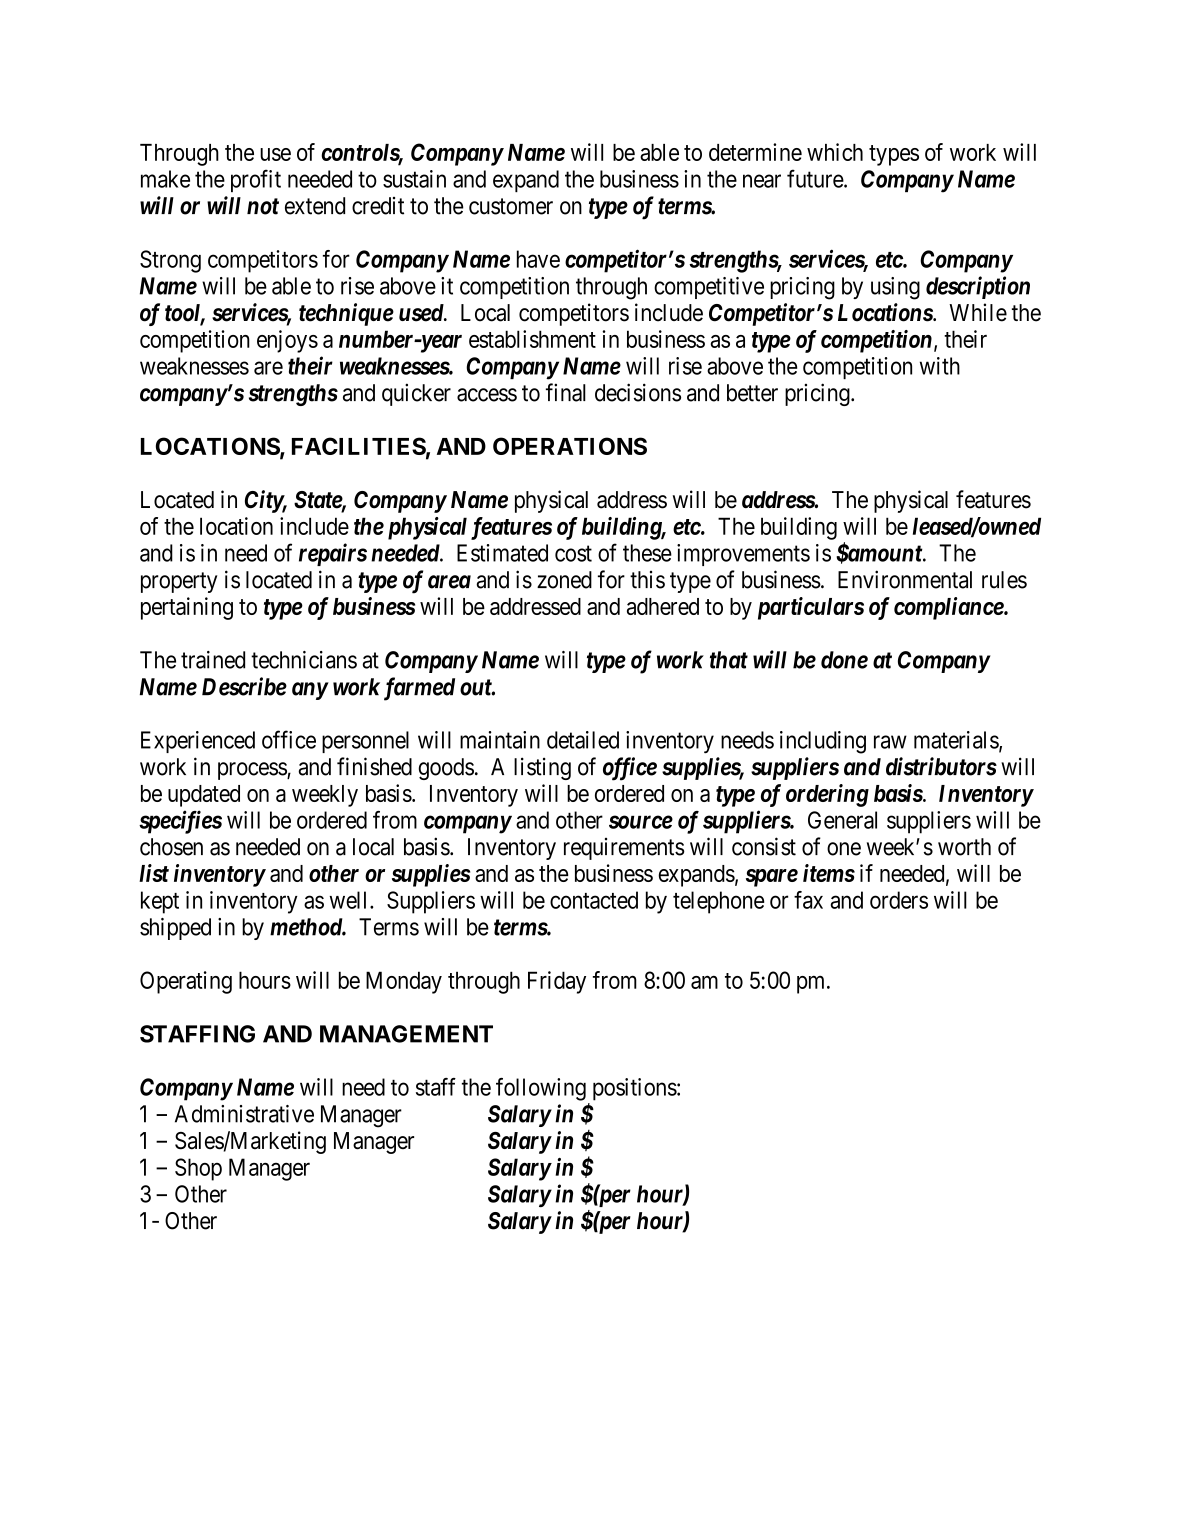  I want to click on enjoys, so click(287, 341).
